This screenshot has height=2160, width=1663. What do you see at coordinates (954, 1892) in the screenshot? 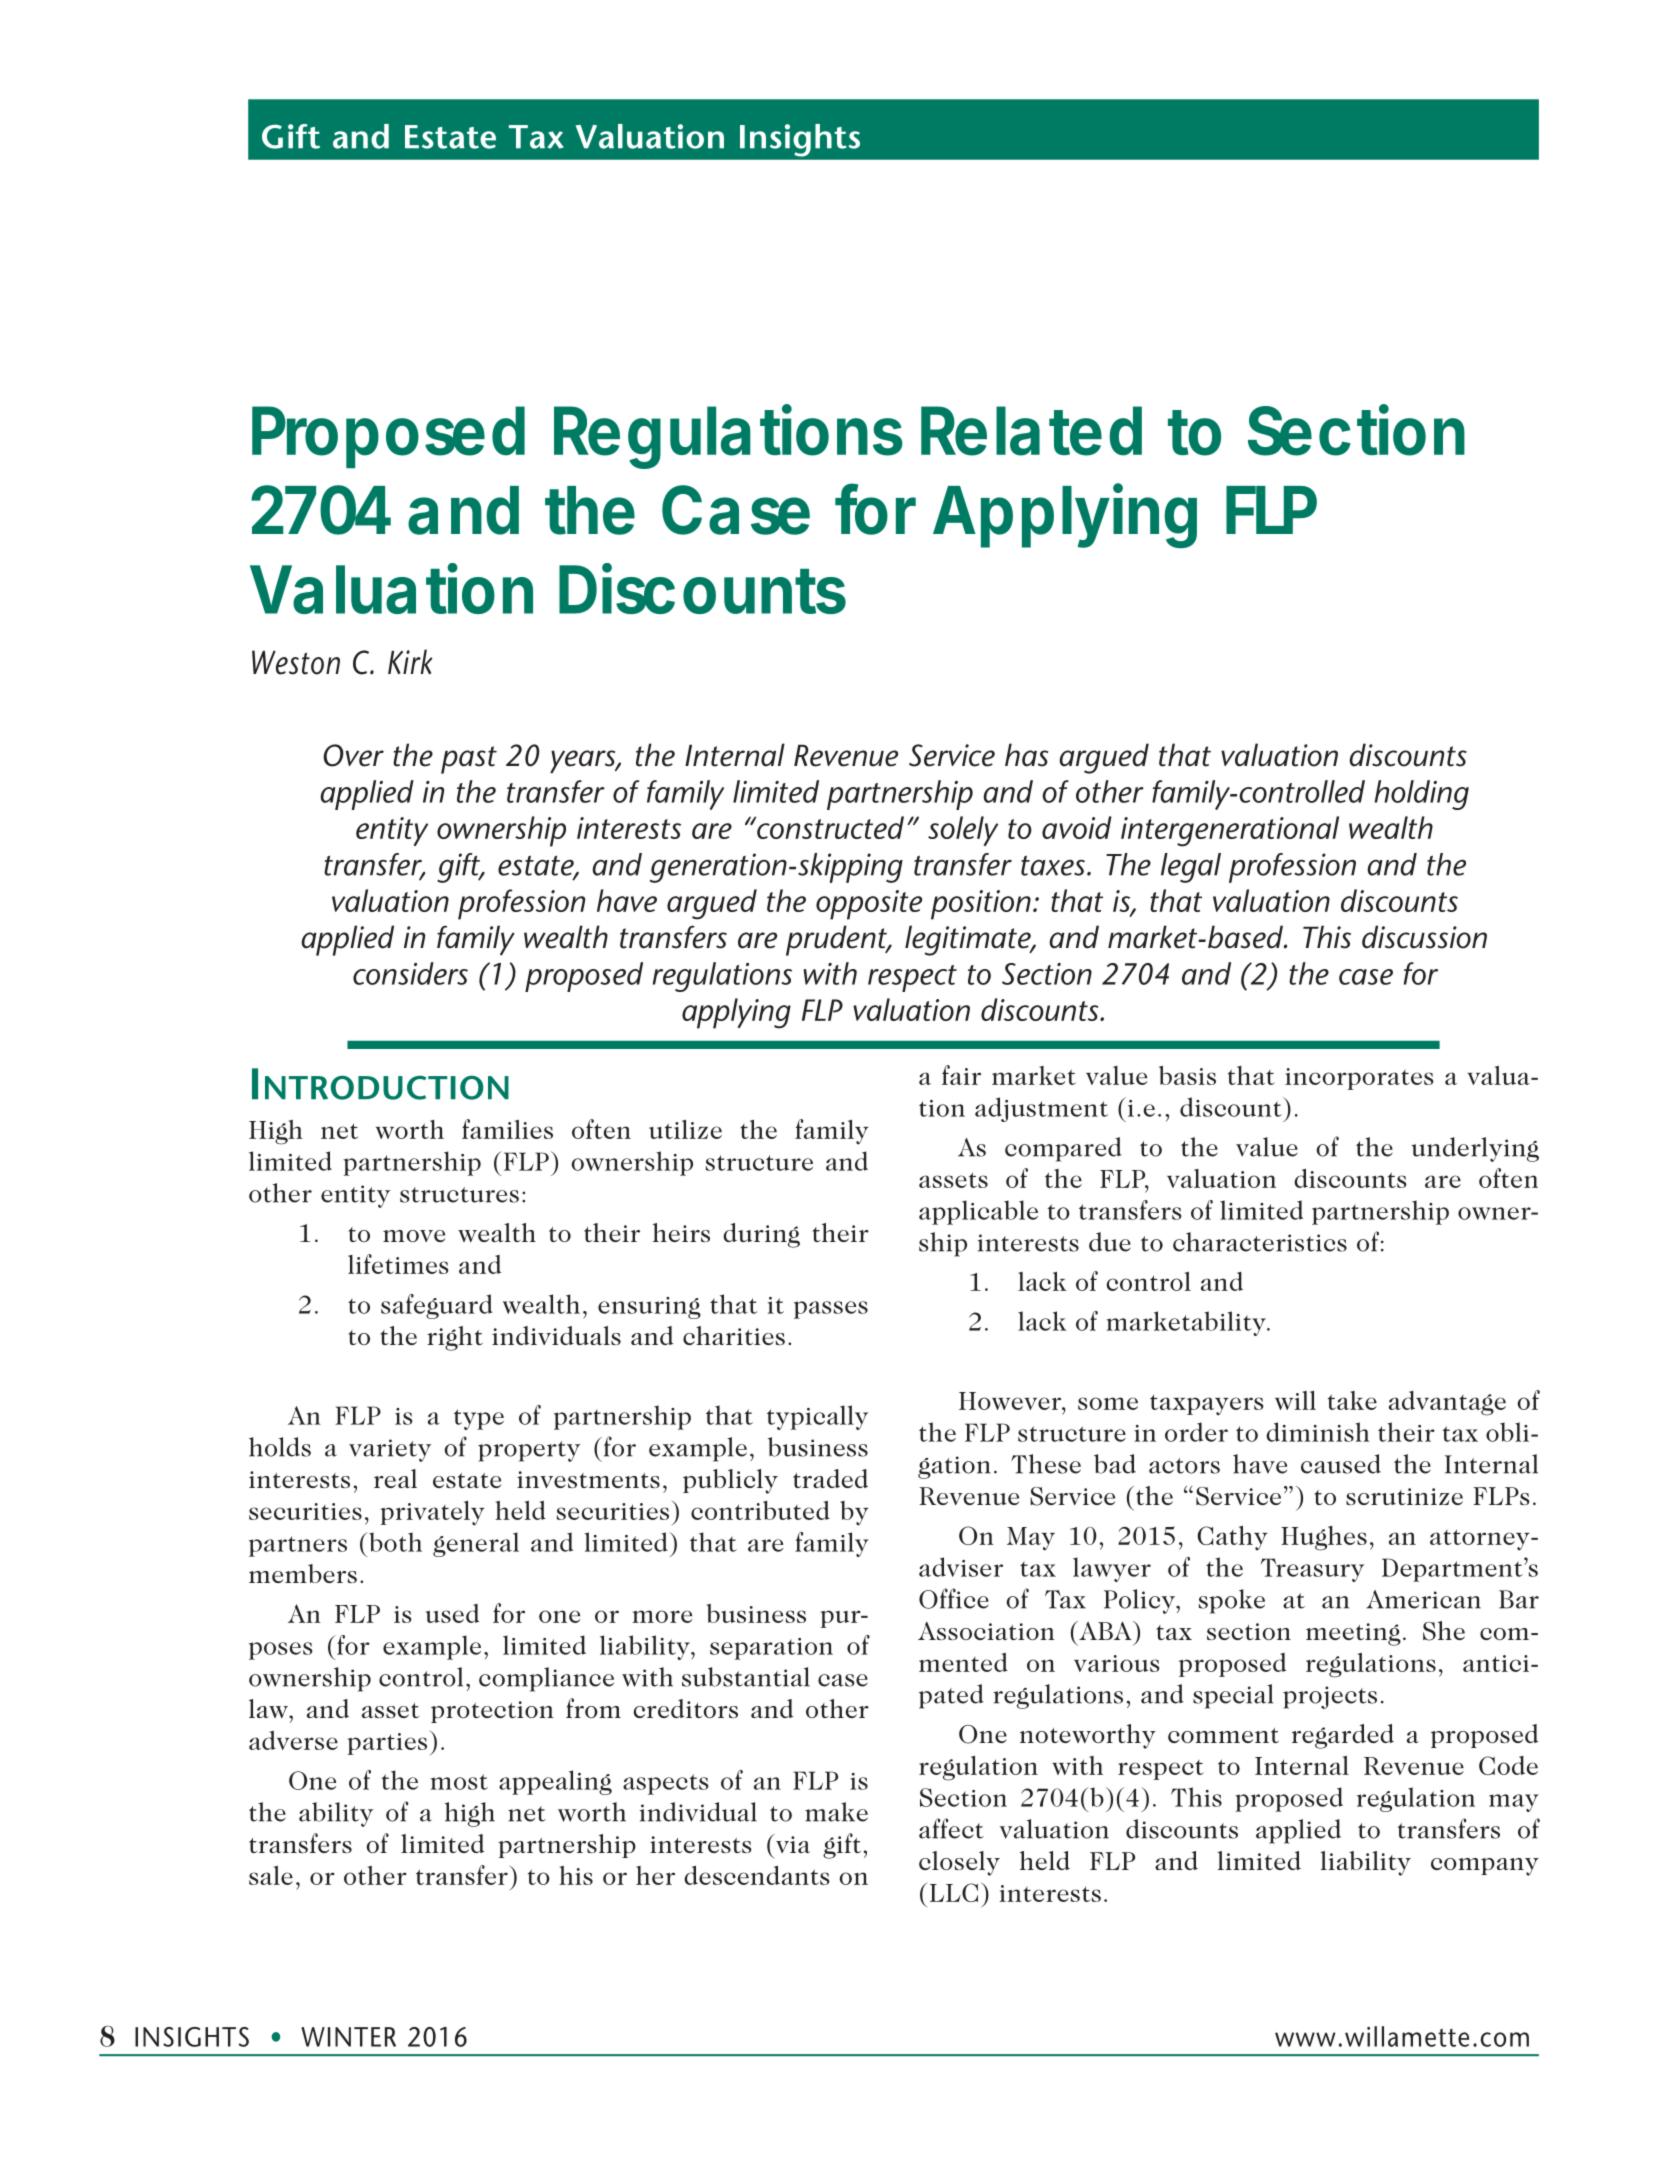
I see `LLC` at bounding box center [954, 1892].
